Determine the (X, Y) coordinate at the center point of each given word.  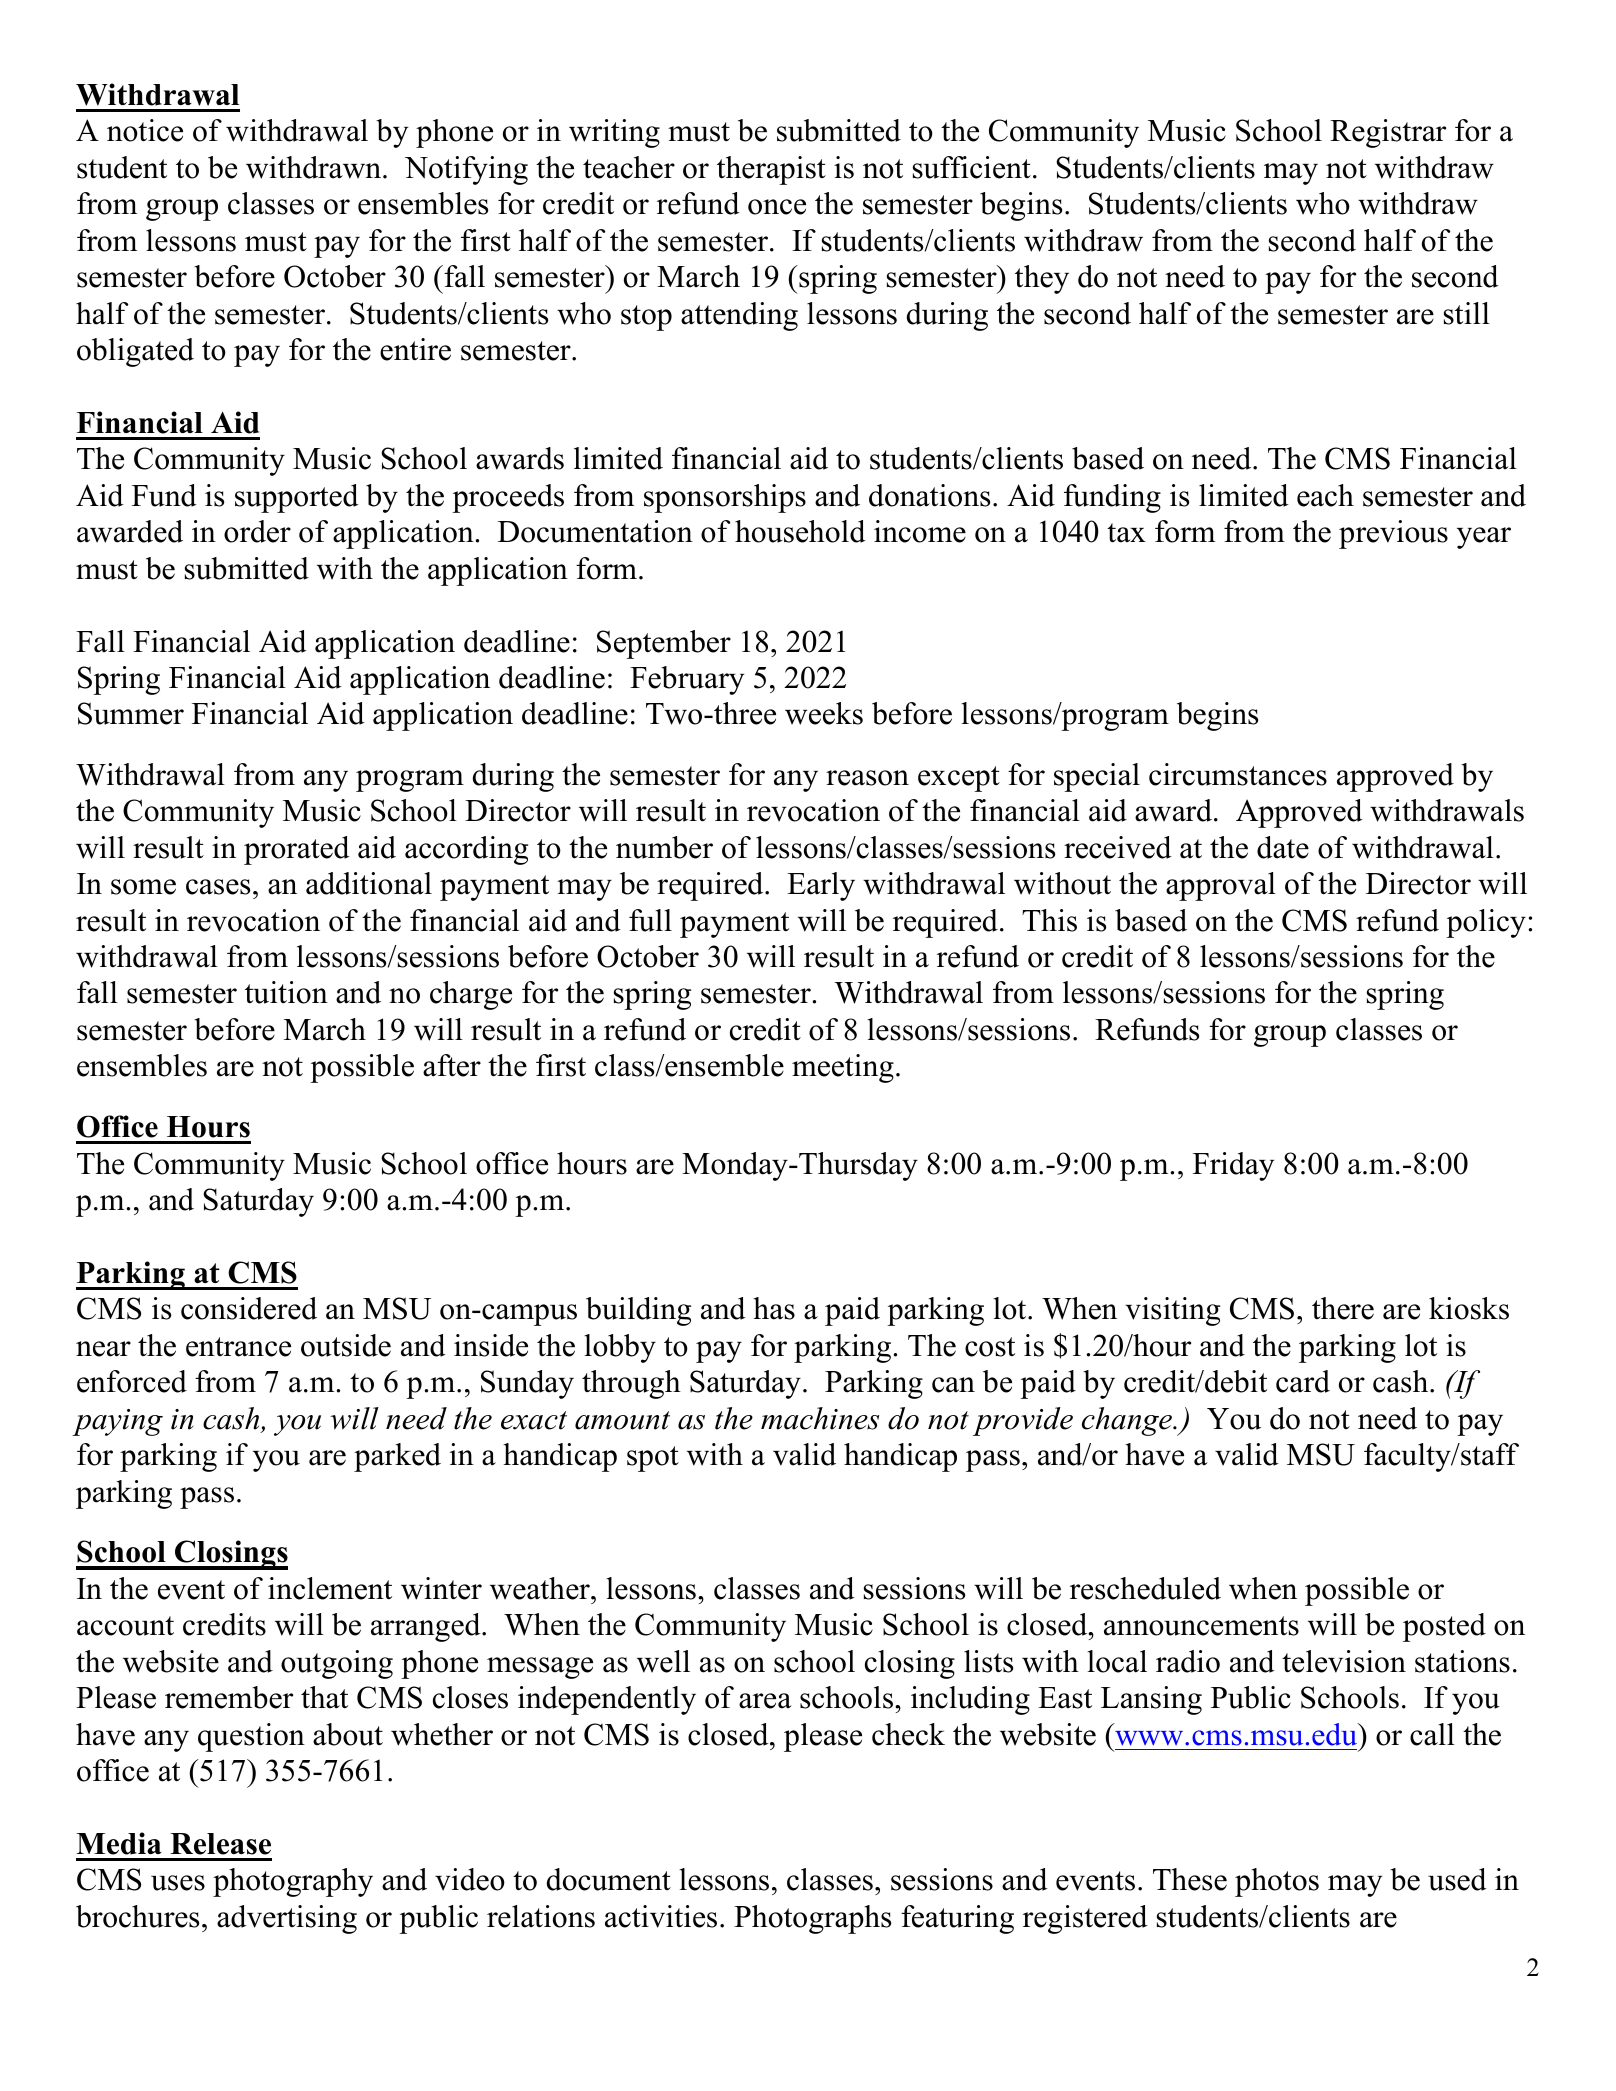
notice (145, 130)
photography (293, 1882)
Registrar (1388, 133)
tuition (286, 992)
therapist (771, 170)
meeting (843, 1068)
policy (1486, 923)
